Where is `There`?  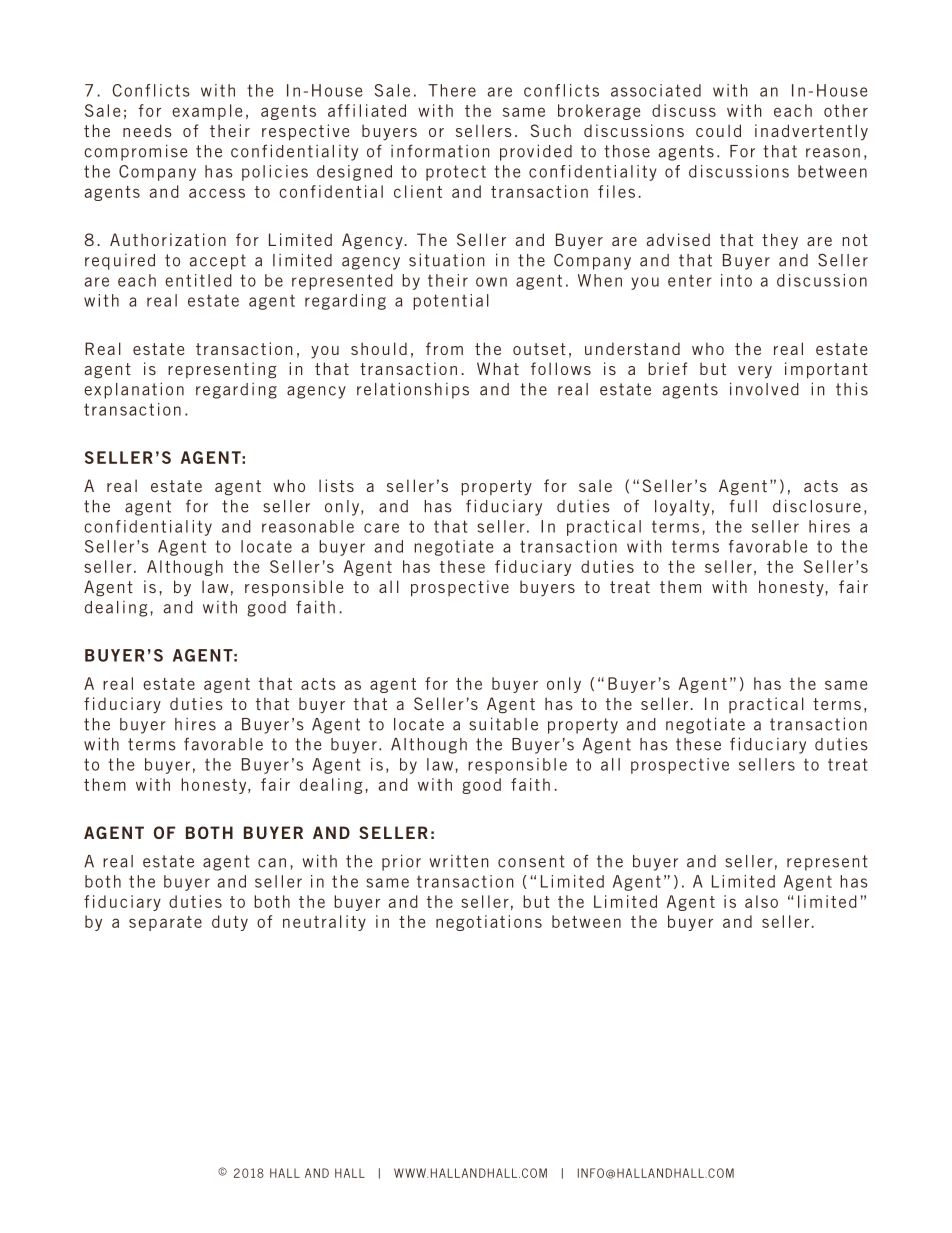
There is located at coordinates (452, 90).
